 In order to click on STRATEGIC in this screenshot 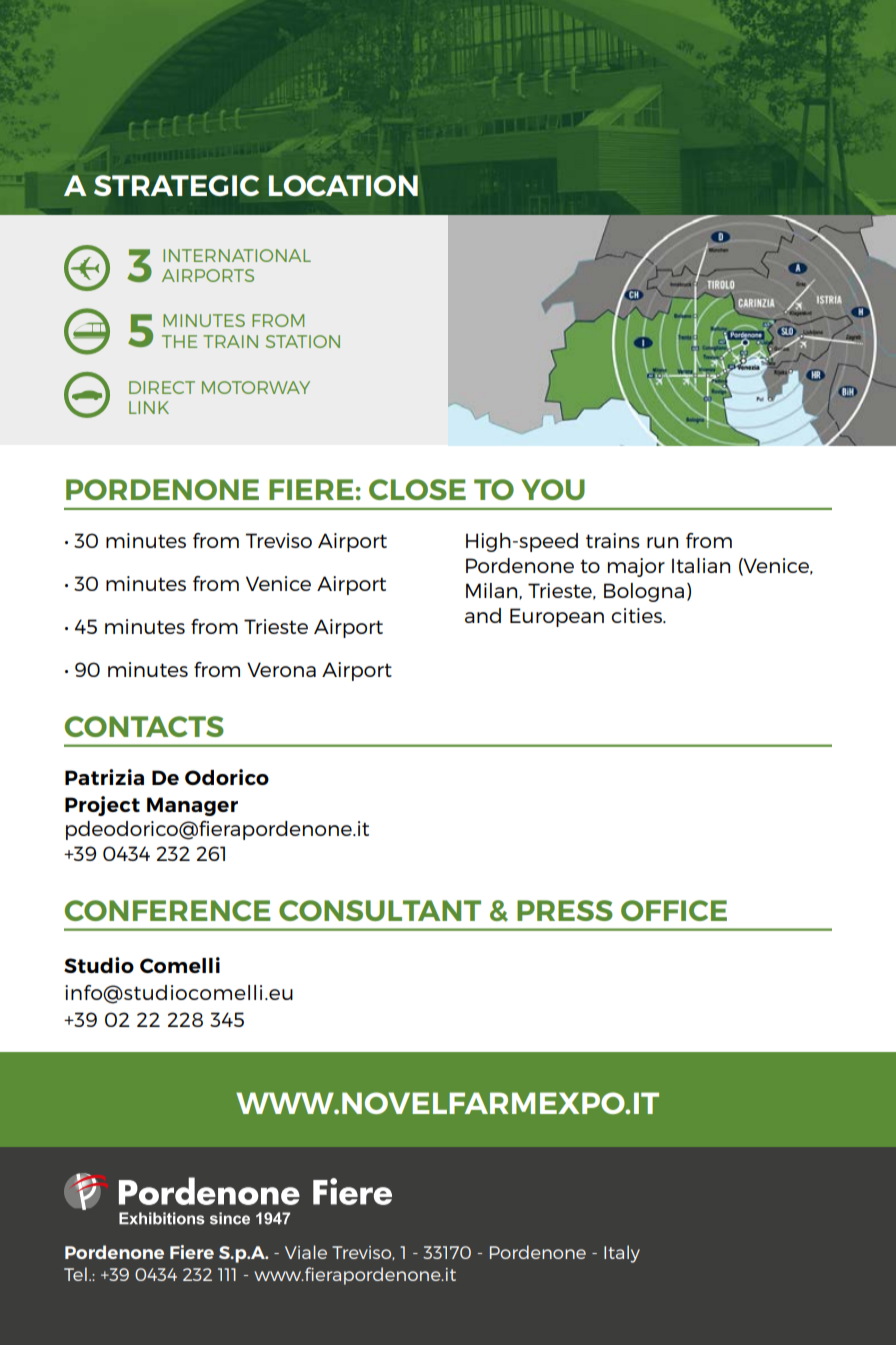, I will do `click(176, 185)`.
